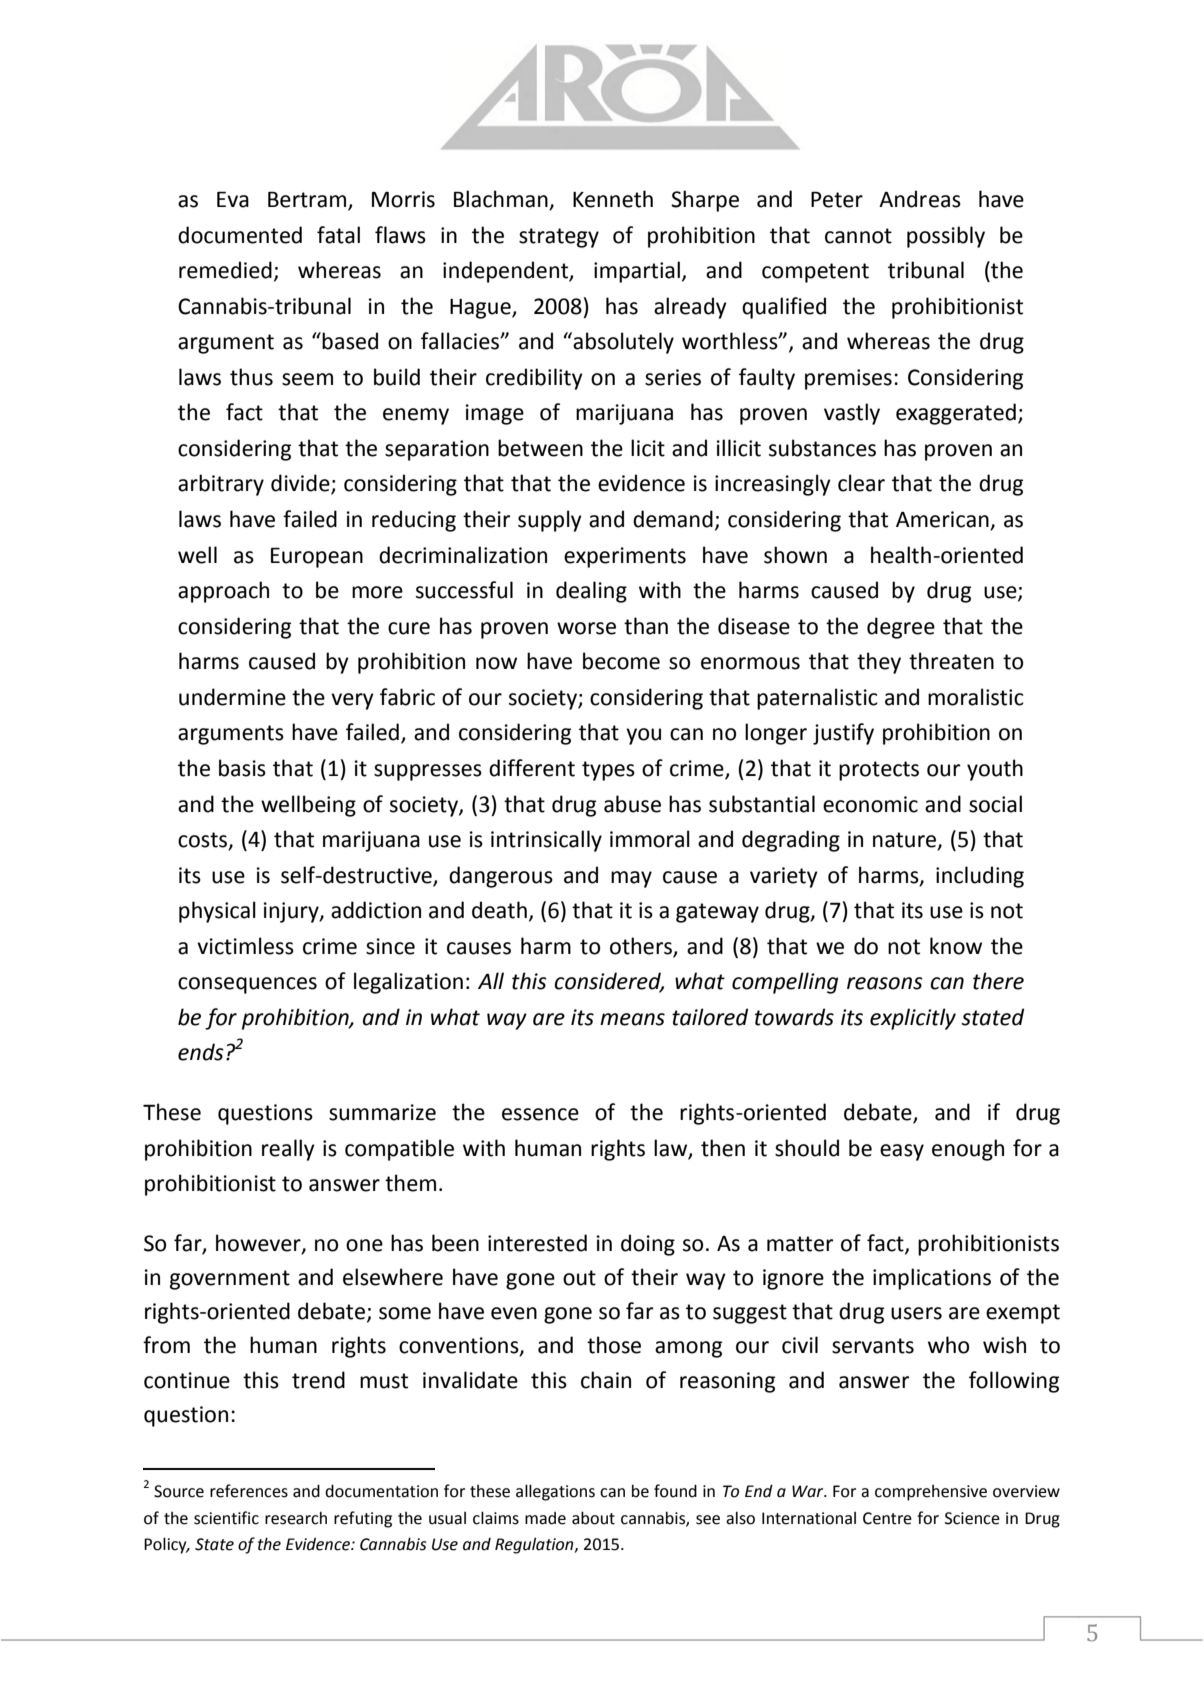 Image resolution: width=1204 pixels, height=1703 pixels. I want to click on doing, so click(648, 1245).
